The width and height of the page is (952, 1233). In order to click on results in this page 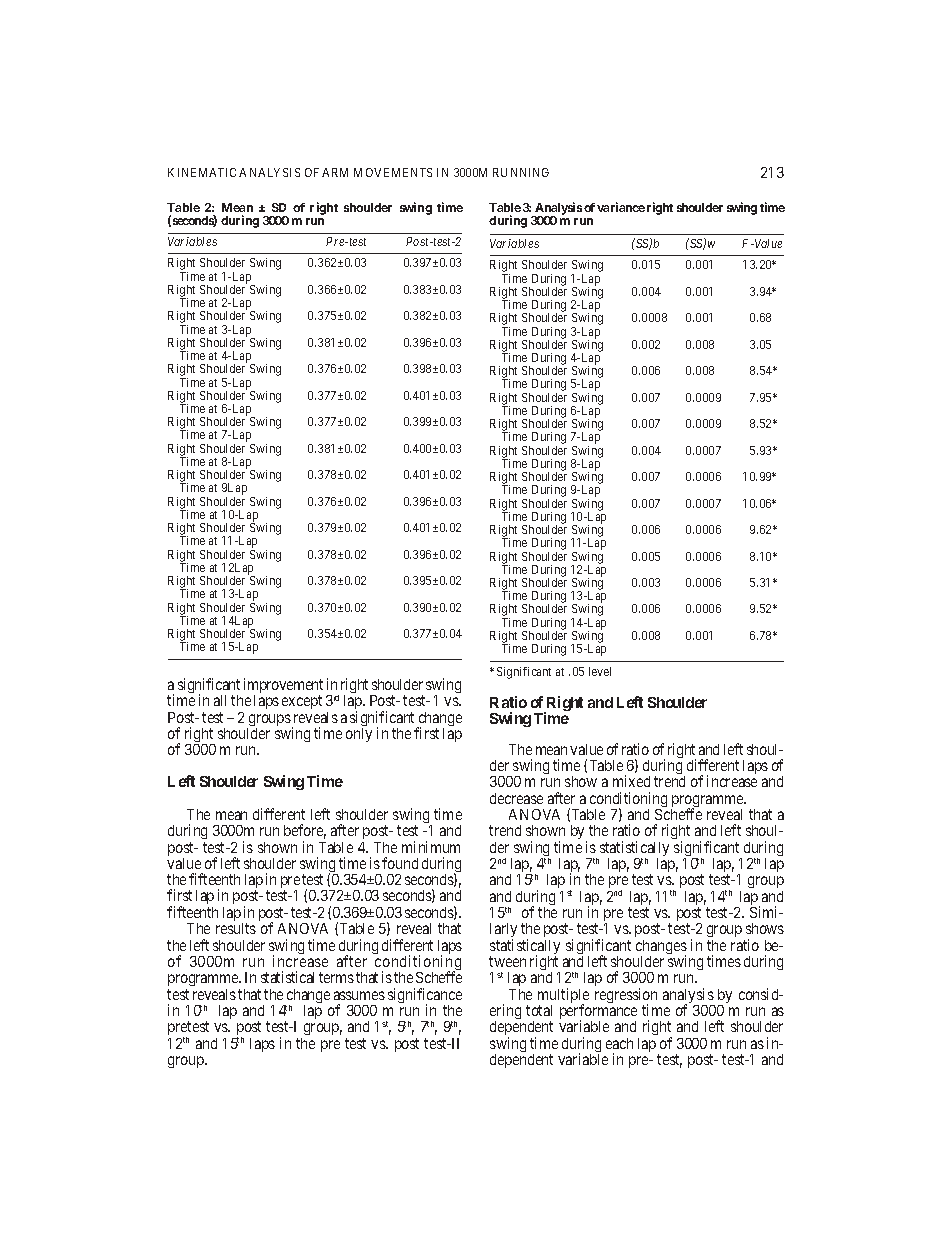, I will do `click(236, 928)`.
